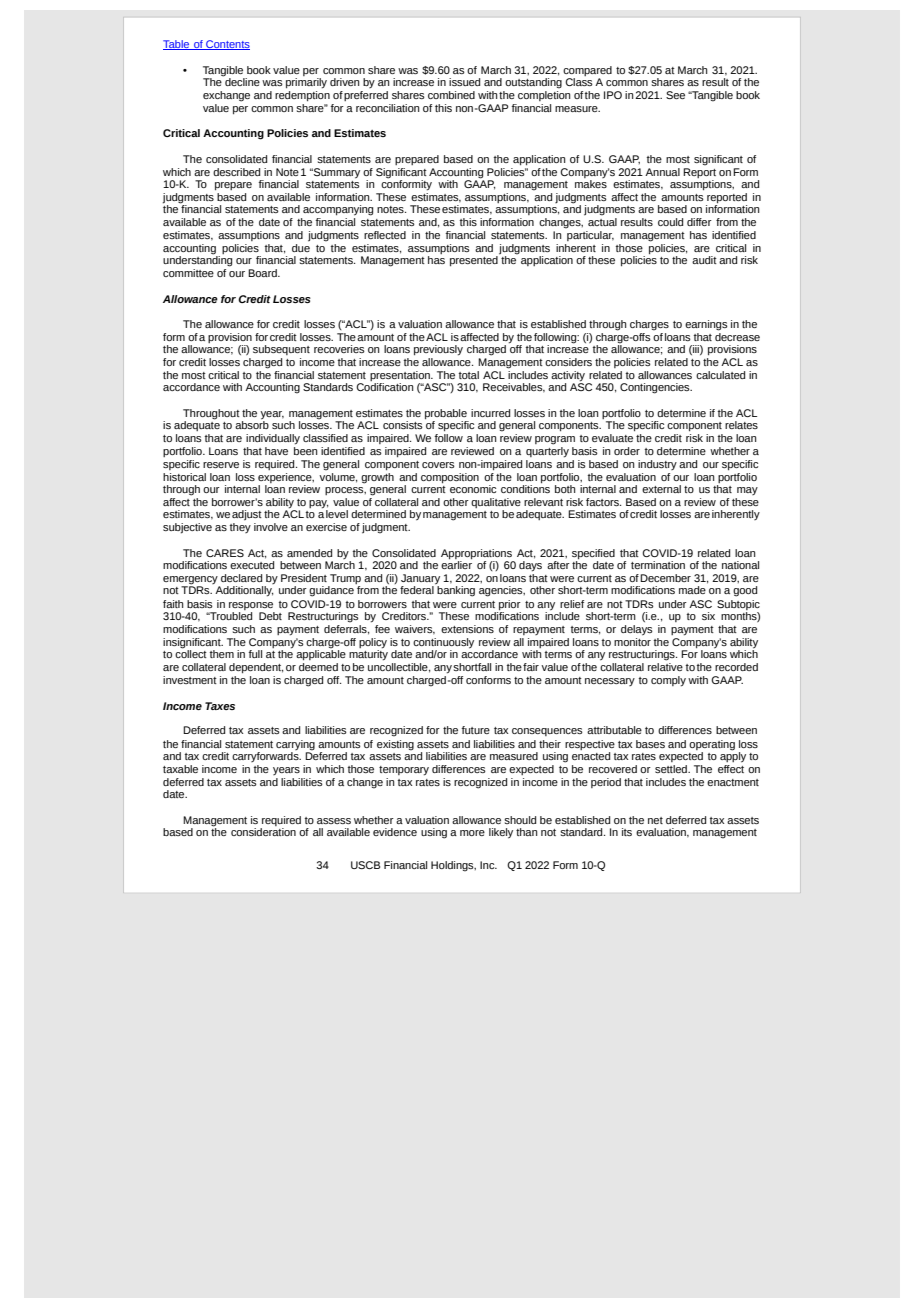 Image resolution: width=924 pixels, height=1308 pixels. What do you see at coordinates (657, 465) in the document?
I see `industry` at bounding box center [657, 465].
